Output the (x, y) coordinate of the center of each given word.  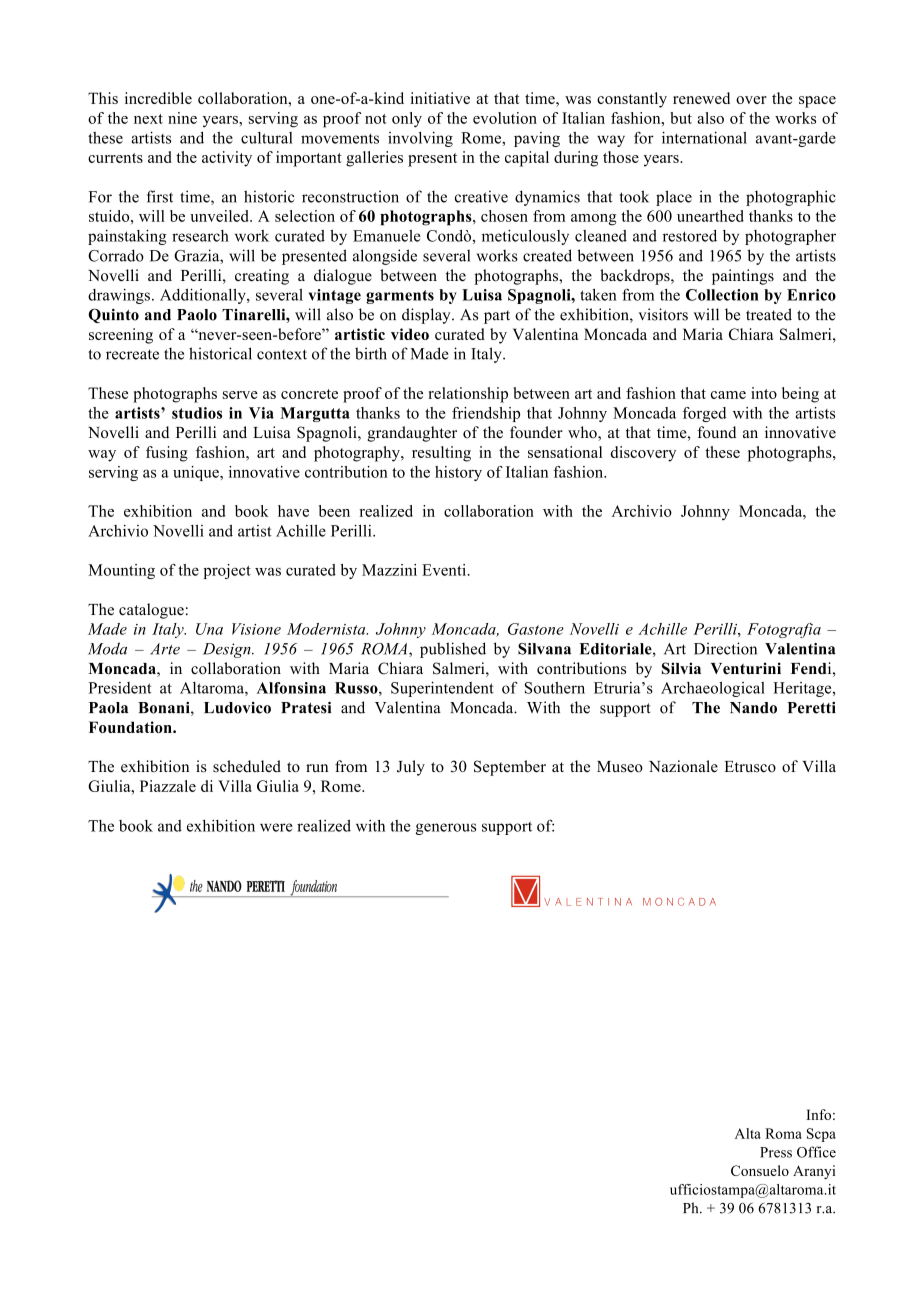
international (704, 137)
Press (776, 1152)
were (276, 827)
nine (182, 118)
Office (816, 1152)
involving (420, 139)
